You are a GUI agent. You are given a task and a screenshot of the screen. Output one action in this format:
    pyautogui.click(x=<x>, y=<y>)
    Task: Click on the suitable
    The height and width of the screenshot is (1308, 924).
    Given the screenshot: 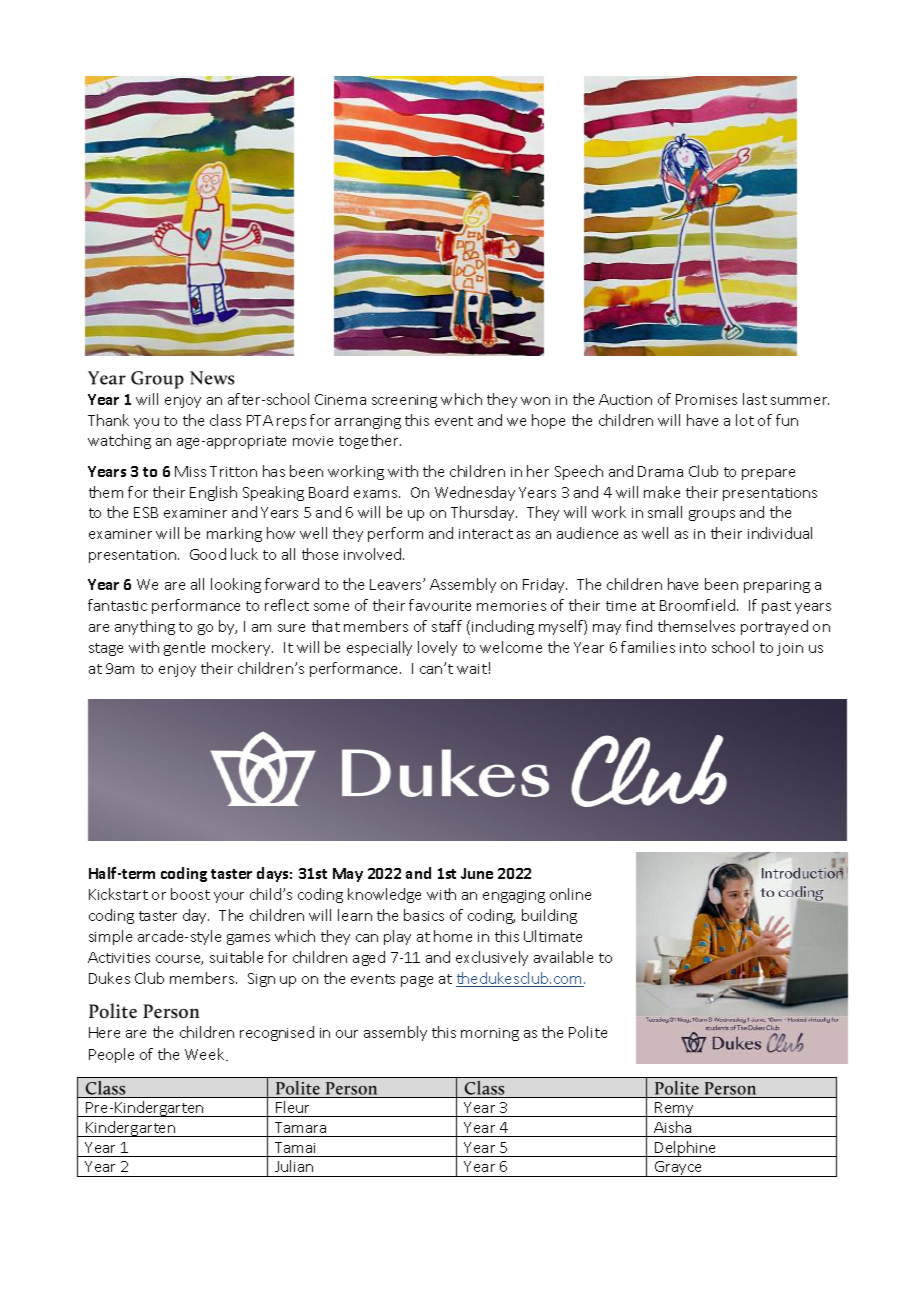 What is the action you would take?
    pyautogui.click(x=236, y=957)
